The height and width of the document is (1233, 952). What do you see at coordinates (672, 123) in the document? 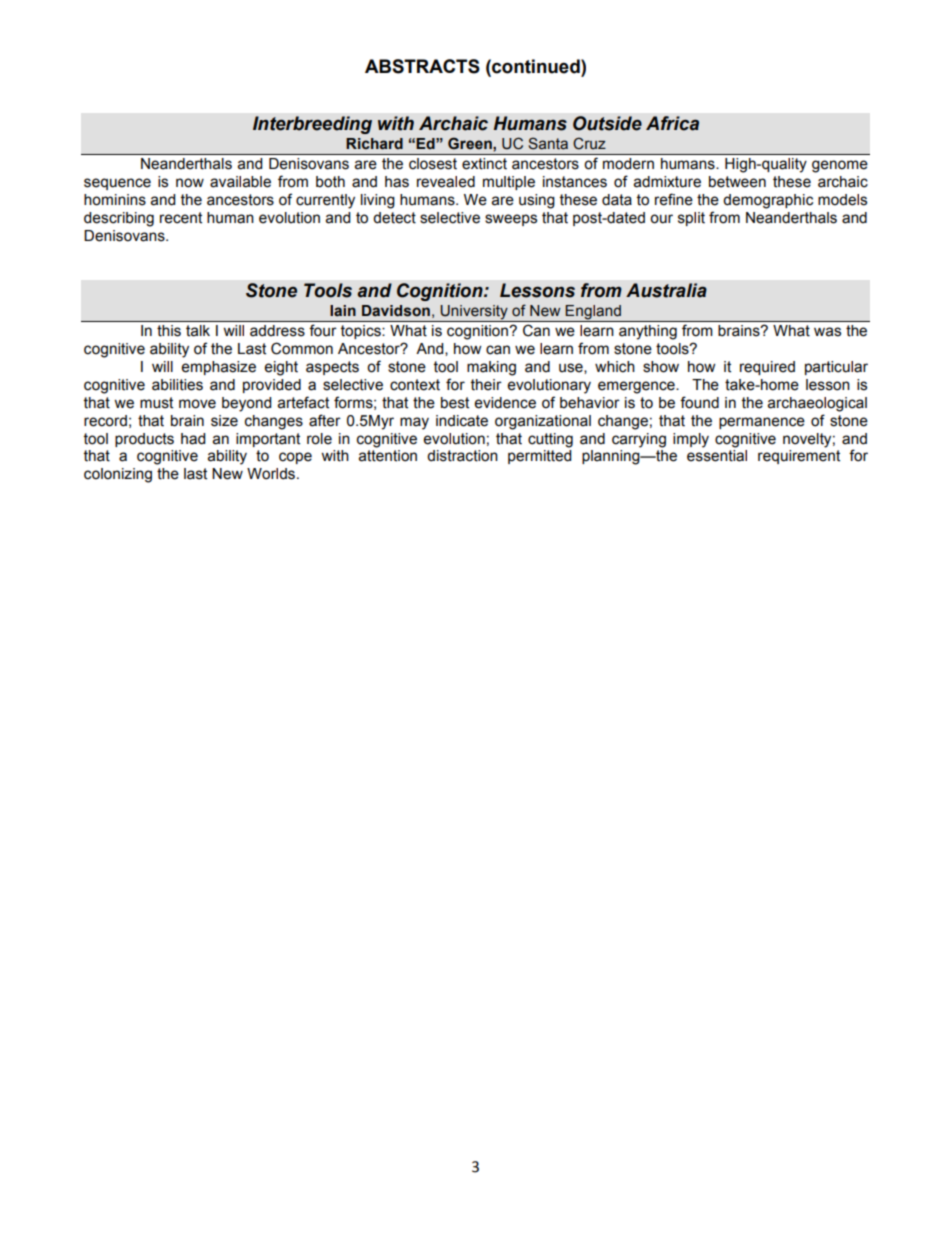
I see `Africa` at bounding box center [672, 123].
